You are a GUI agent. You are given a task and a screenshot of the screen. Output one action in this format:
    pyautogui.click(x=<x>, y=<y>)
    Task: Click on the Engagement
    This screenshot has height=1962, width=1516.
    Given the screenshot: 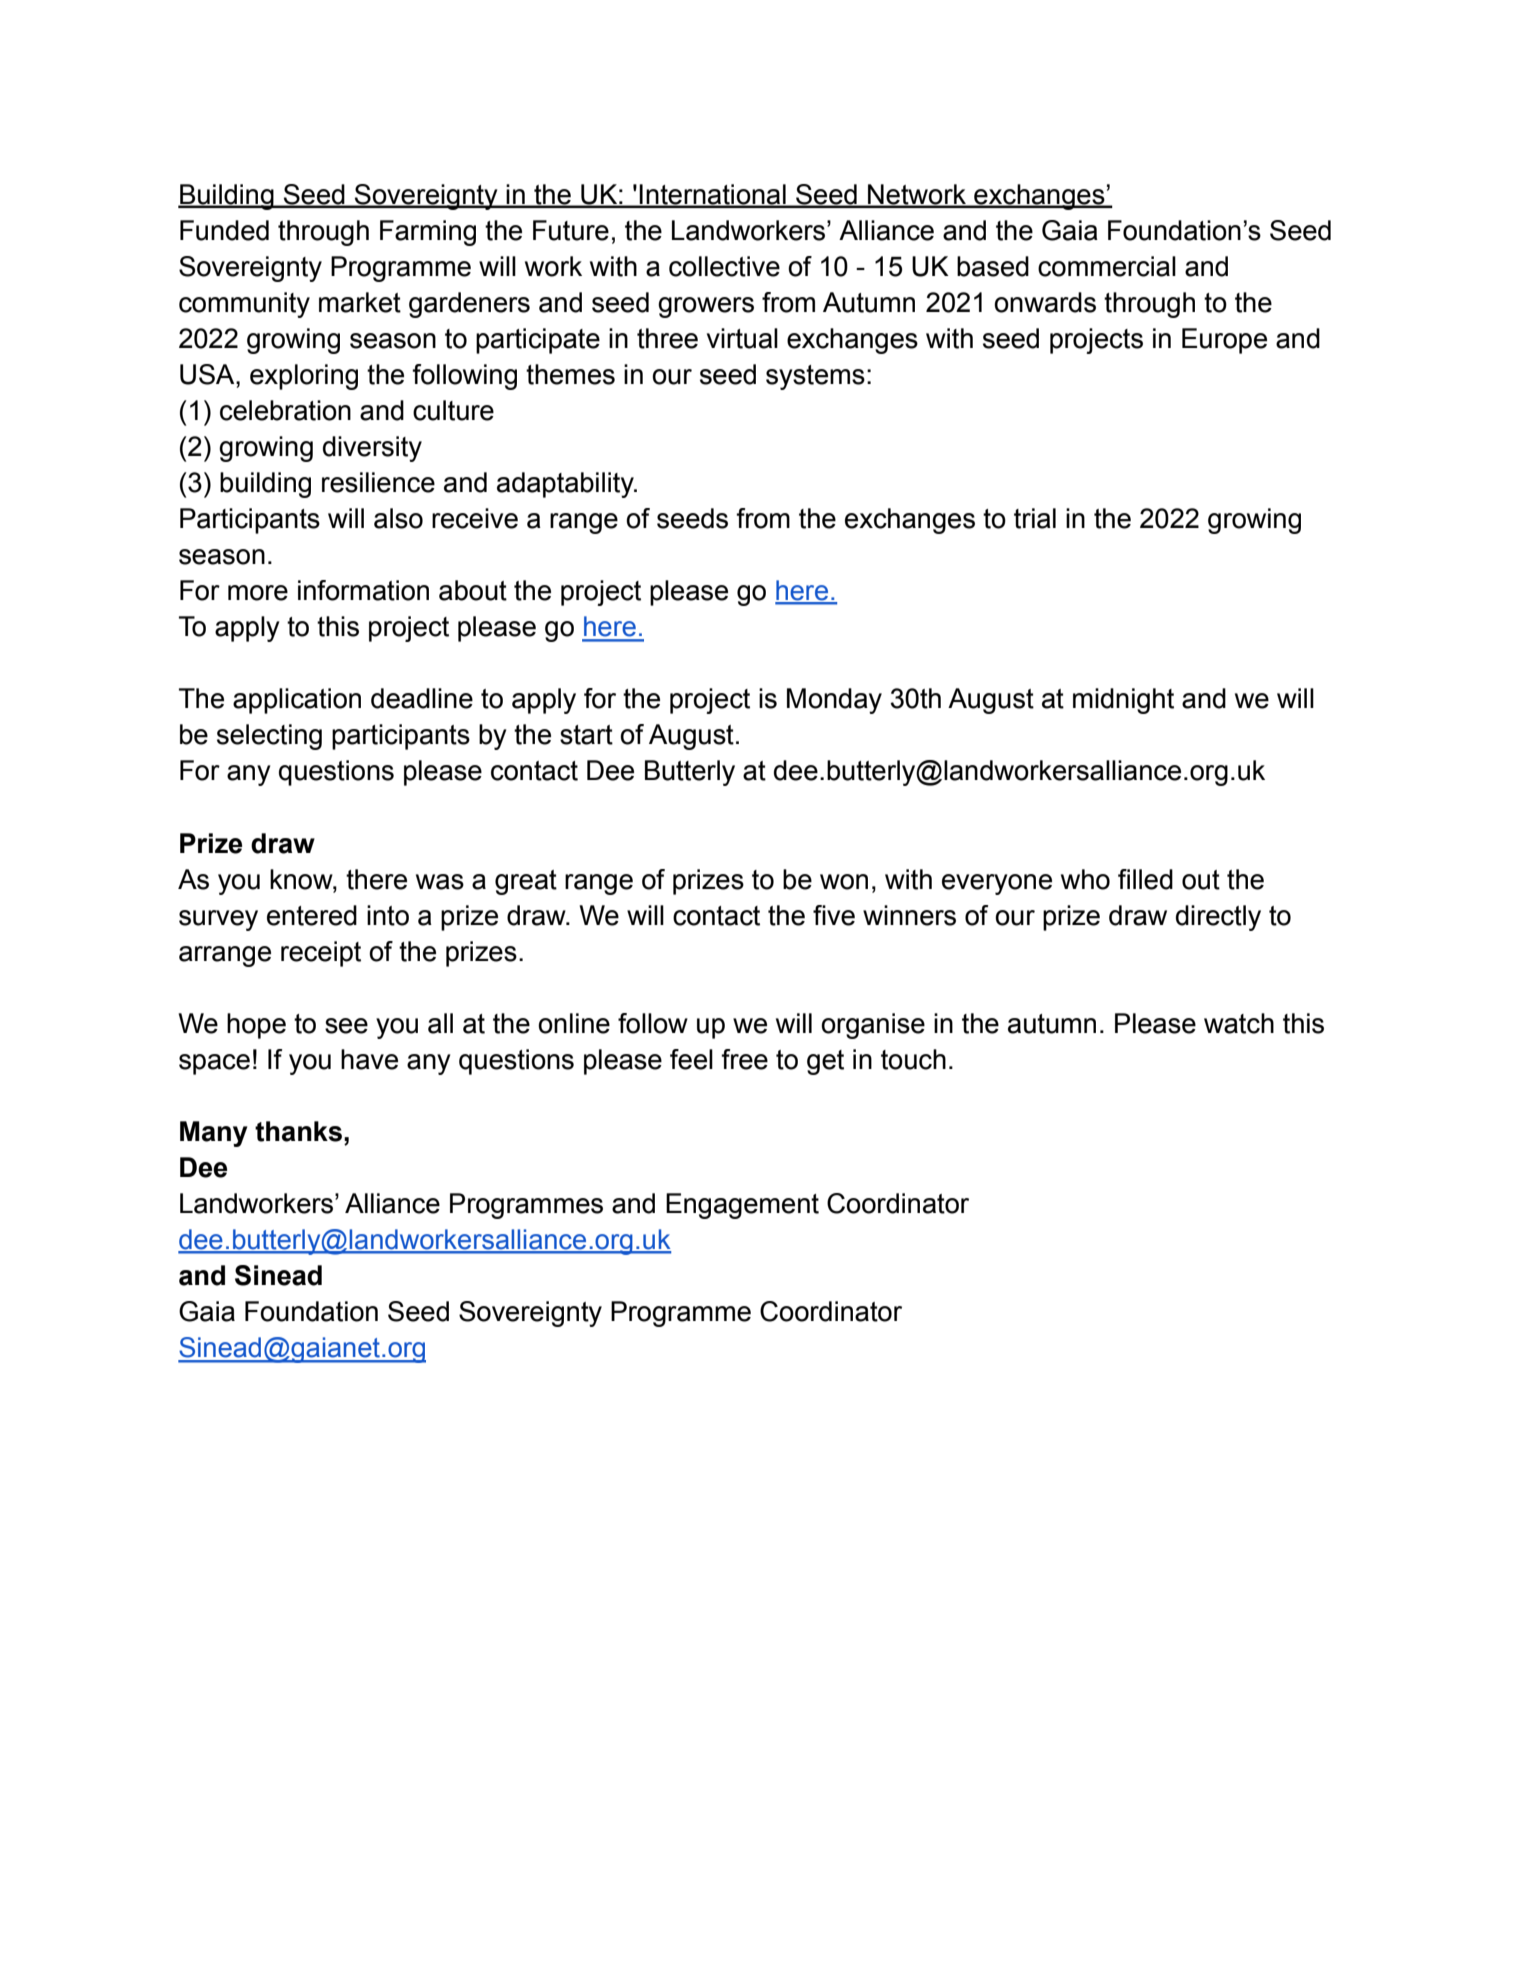 What is the action you would take?
    pyautogui.click(x=742, y=1206)
